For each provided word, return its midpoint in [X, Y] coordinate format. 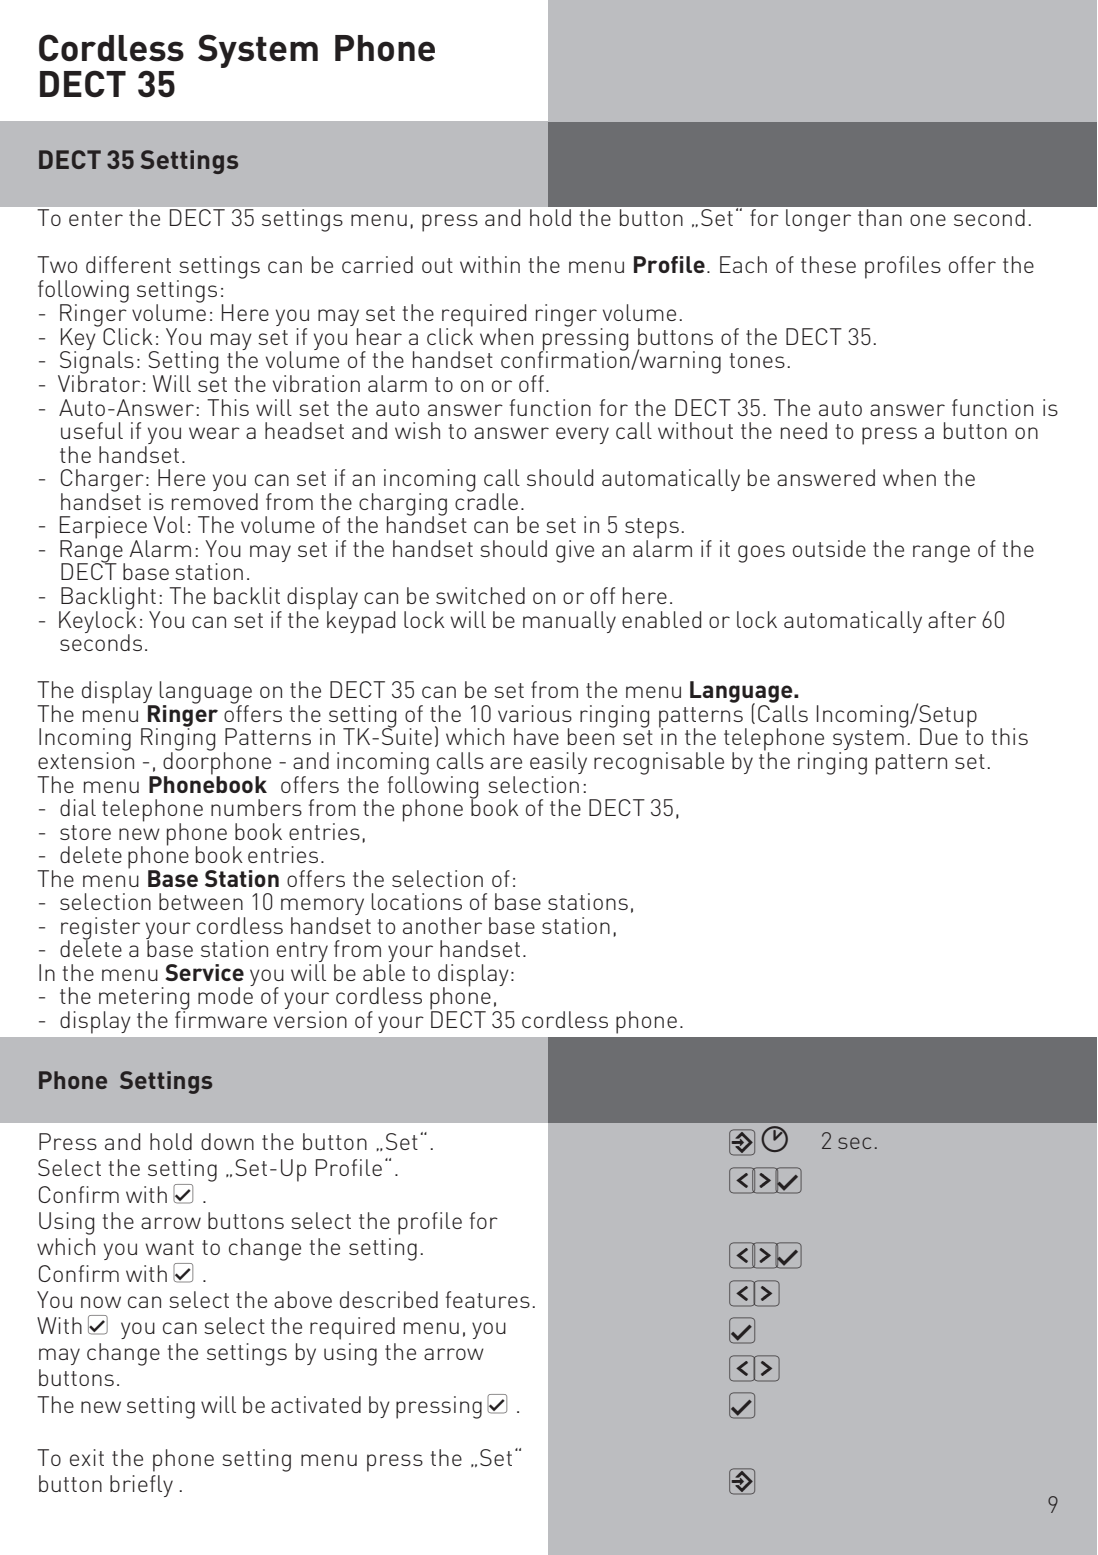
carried [377, 264]
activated [316, 1404]
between [201, 901]
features [488, 1299]
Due [939, 736]
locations [416, 901]
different [128, 264]
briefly [141, 1486]
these [828, 264]
